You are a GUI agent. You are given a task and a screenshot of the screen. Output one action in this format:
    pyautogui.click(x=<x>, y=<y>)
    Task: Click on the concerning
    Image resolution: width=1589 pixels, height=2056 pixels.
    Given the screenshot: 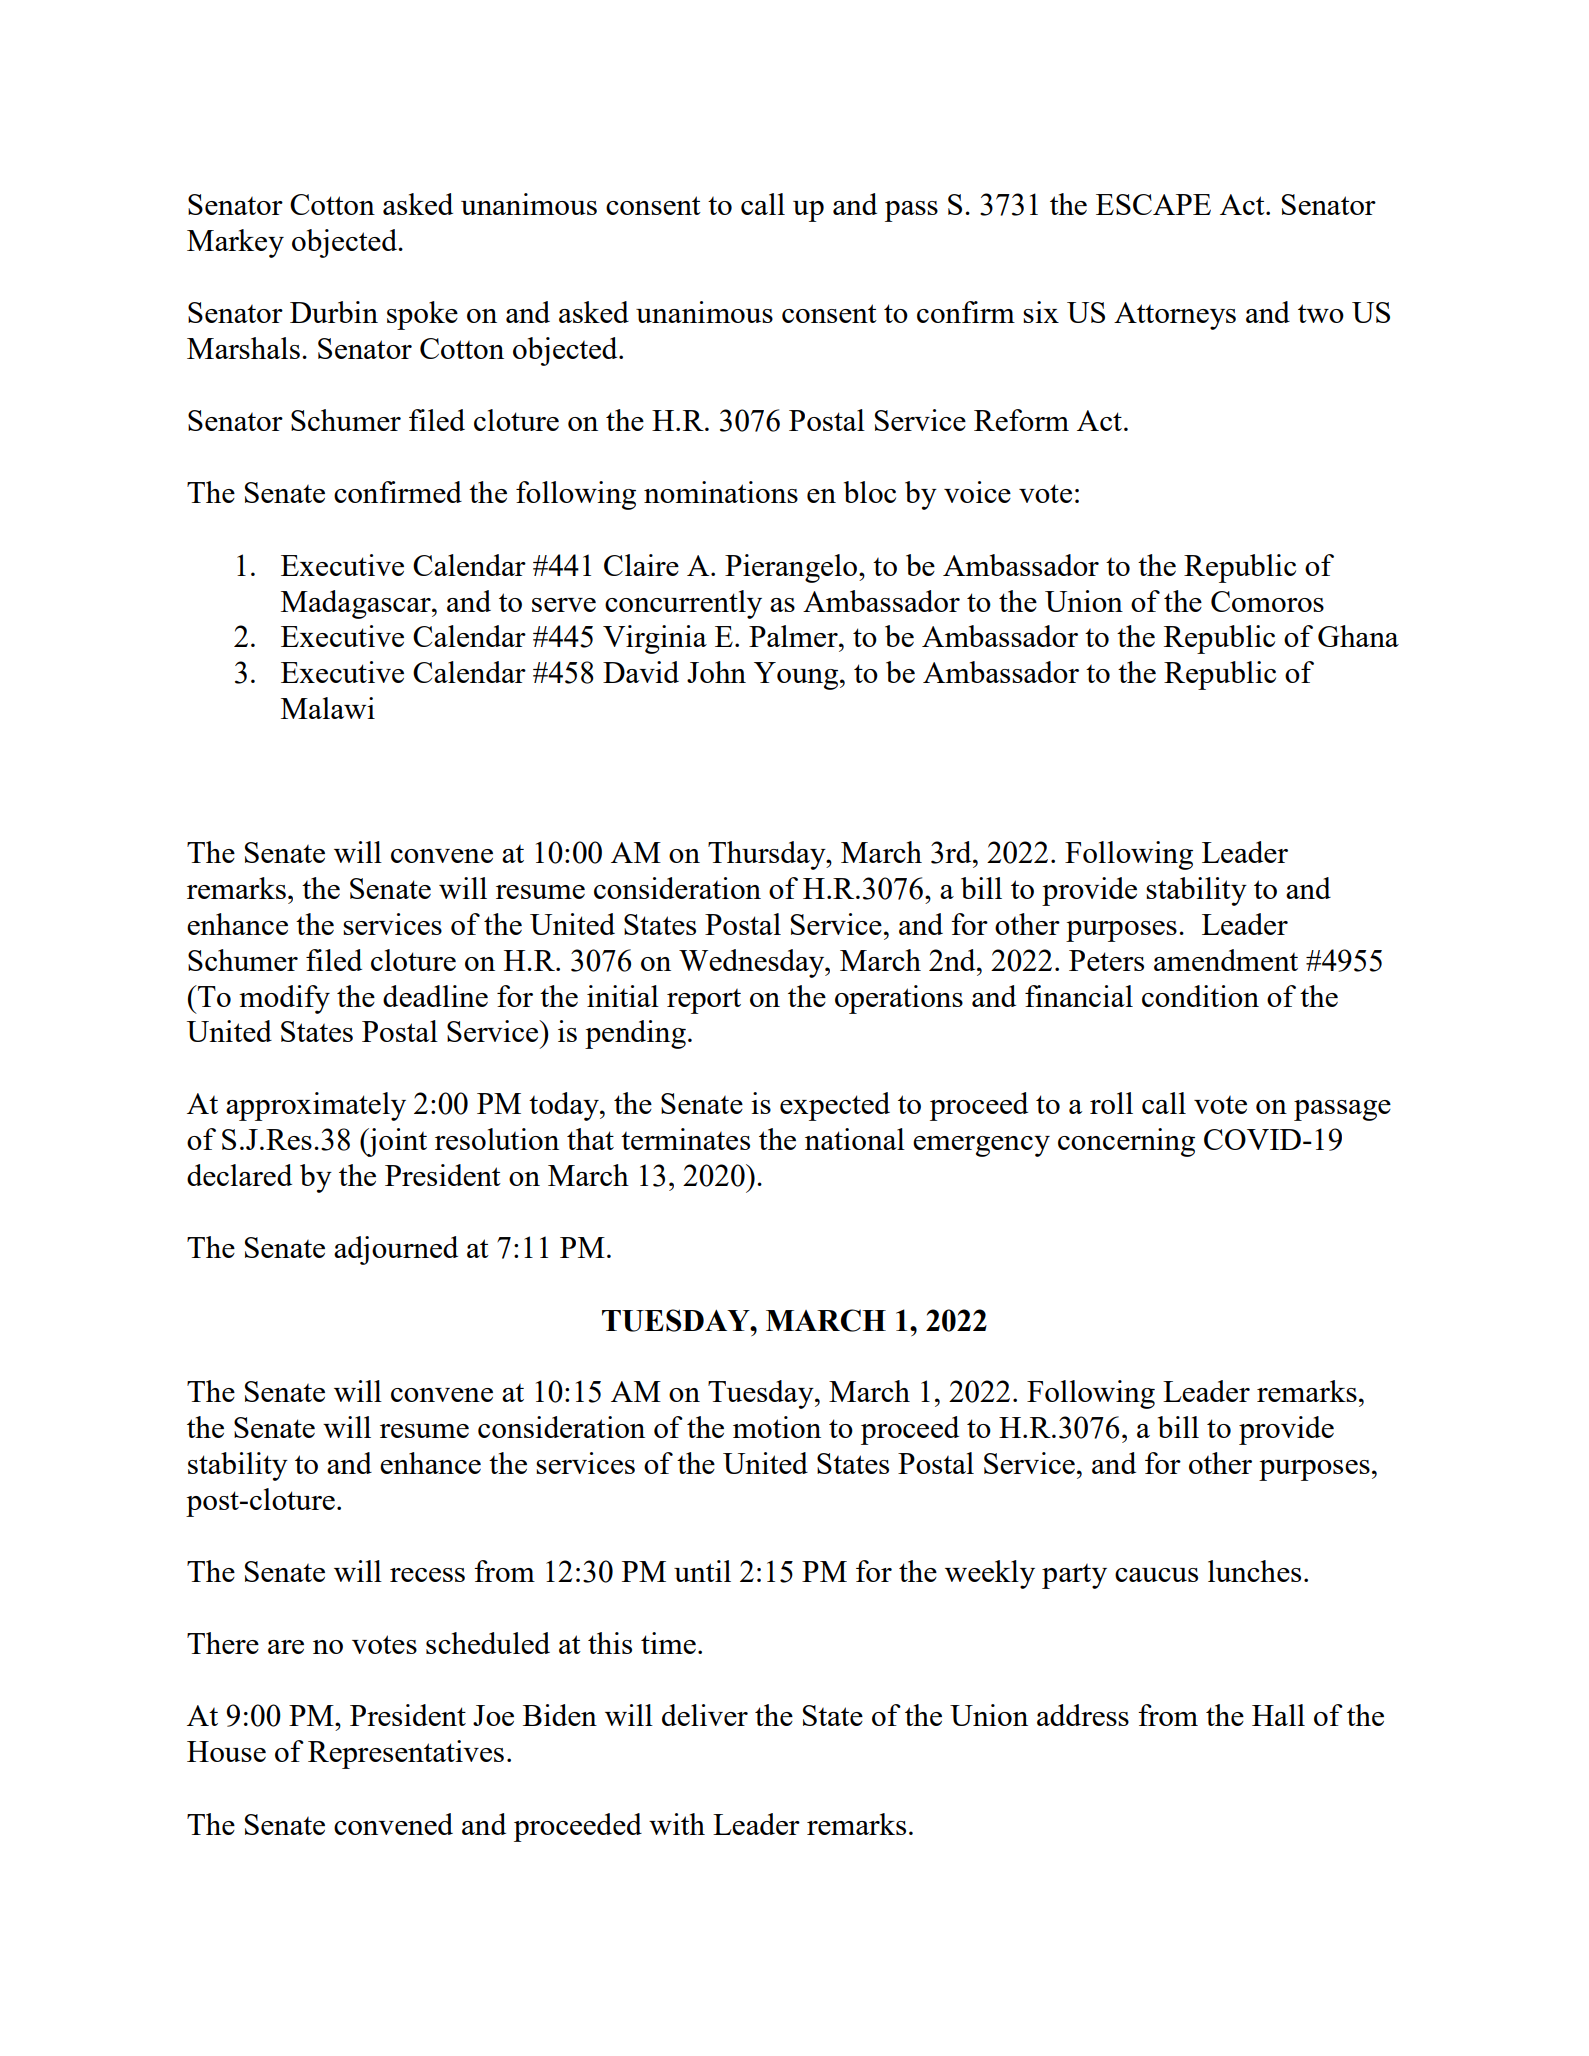 What is the action you would take?
    pyautogui.click(x=1126, y=1142)
